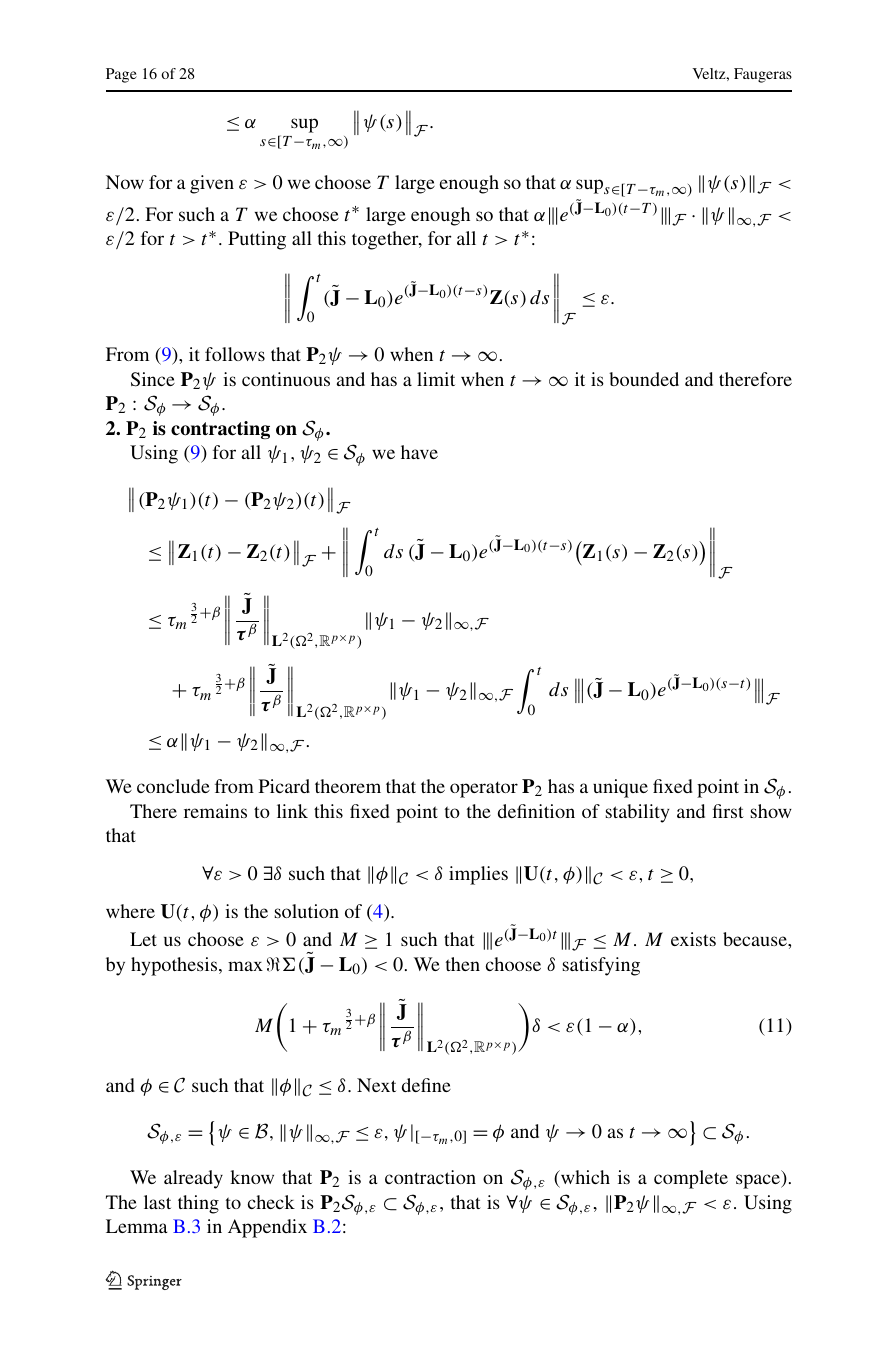  Describe the element at coordinates (153, 379) in the screenshot. I see `Since` at that location.
